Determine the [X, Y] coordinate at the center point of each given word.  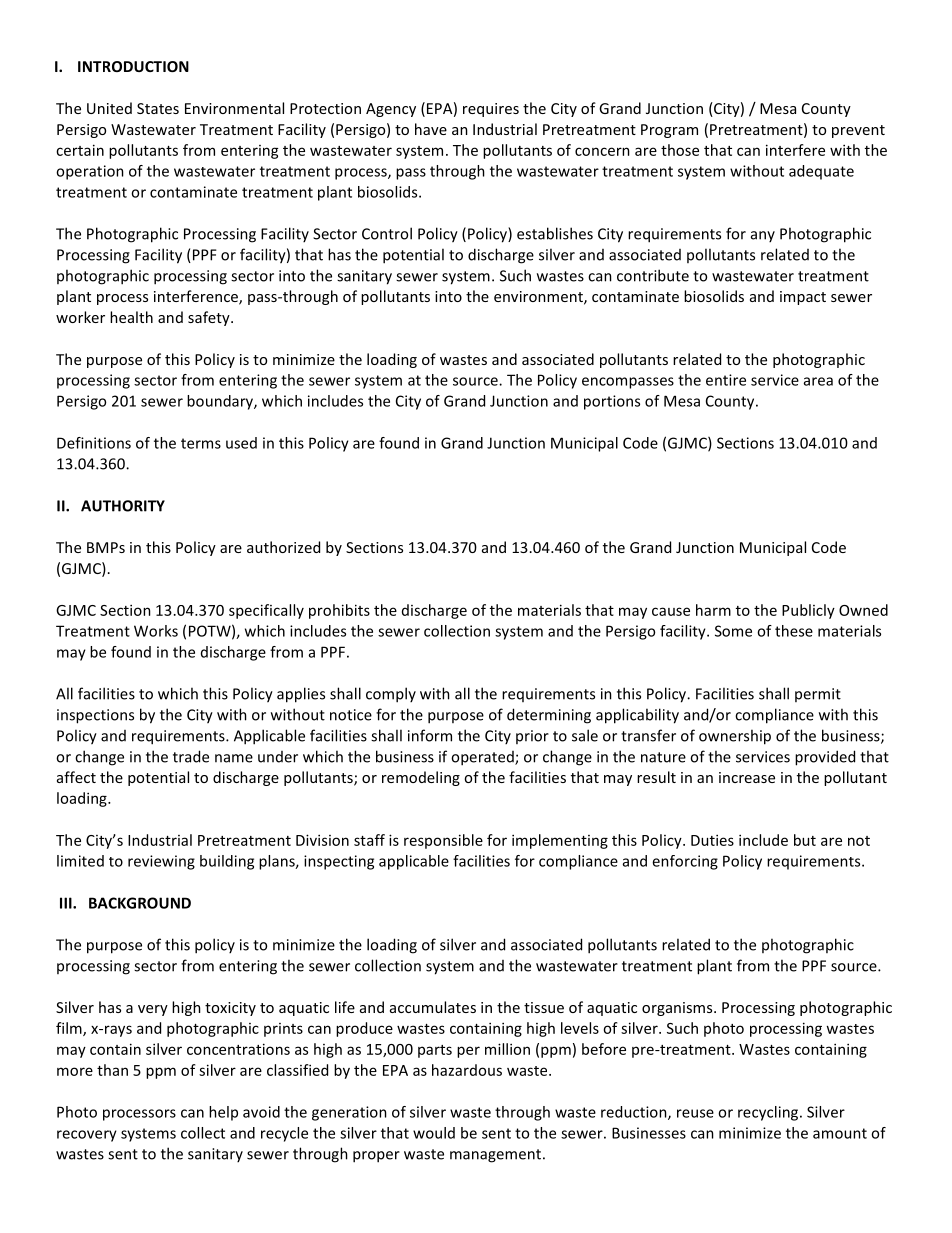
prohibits [339, 611]
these [794, 631]
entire [726, 380]
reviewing [161, 862]
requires [491, 110]
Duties [712, 840]
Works [156, 631]
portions [612, 402]
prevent [858, 131]
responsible [443, 841]
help [223, 1113]
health [131, 317]
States [158, 108]
